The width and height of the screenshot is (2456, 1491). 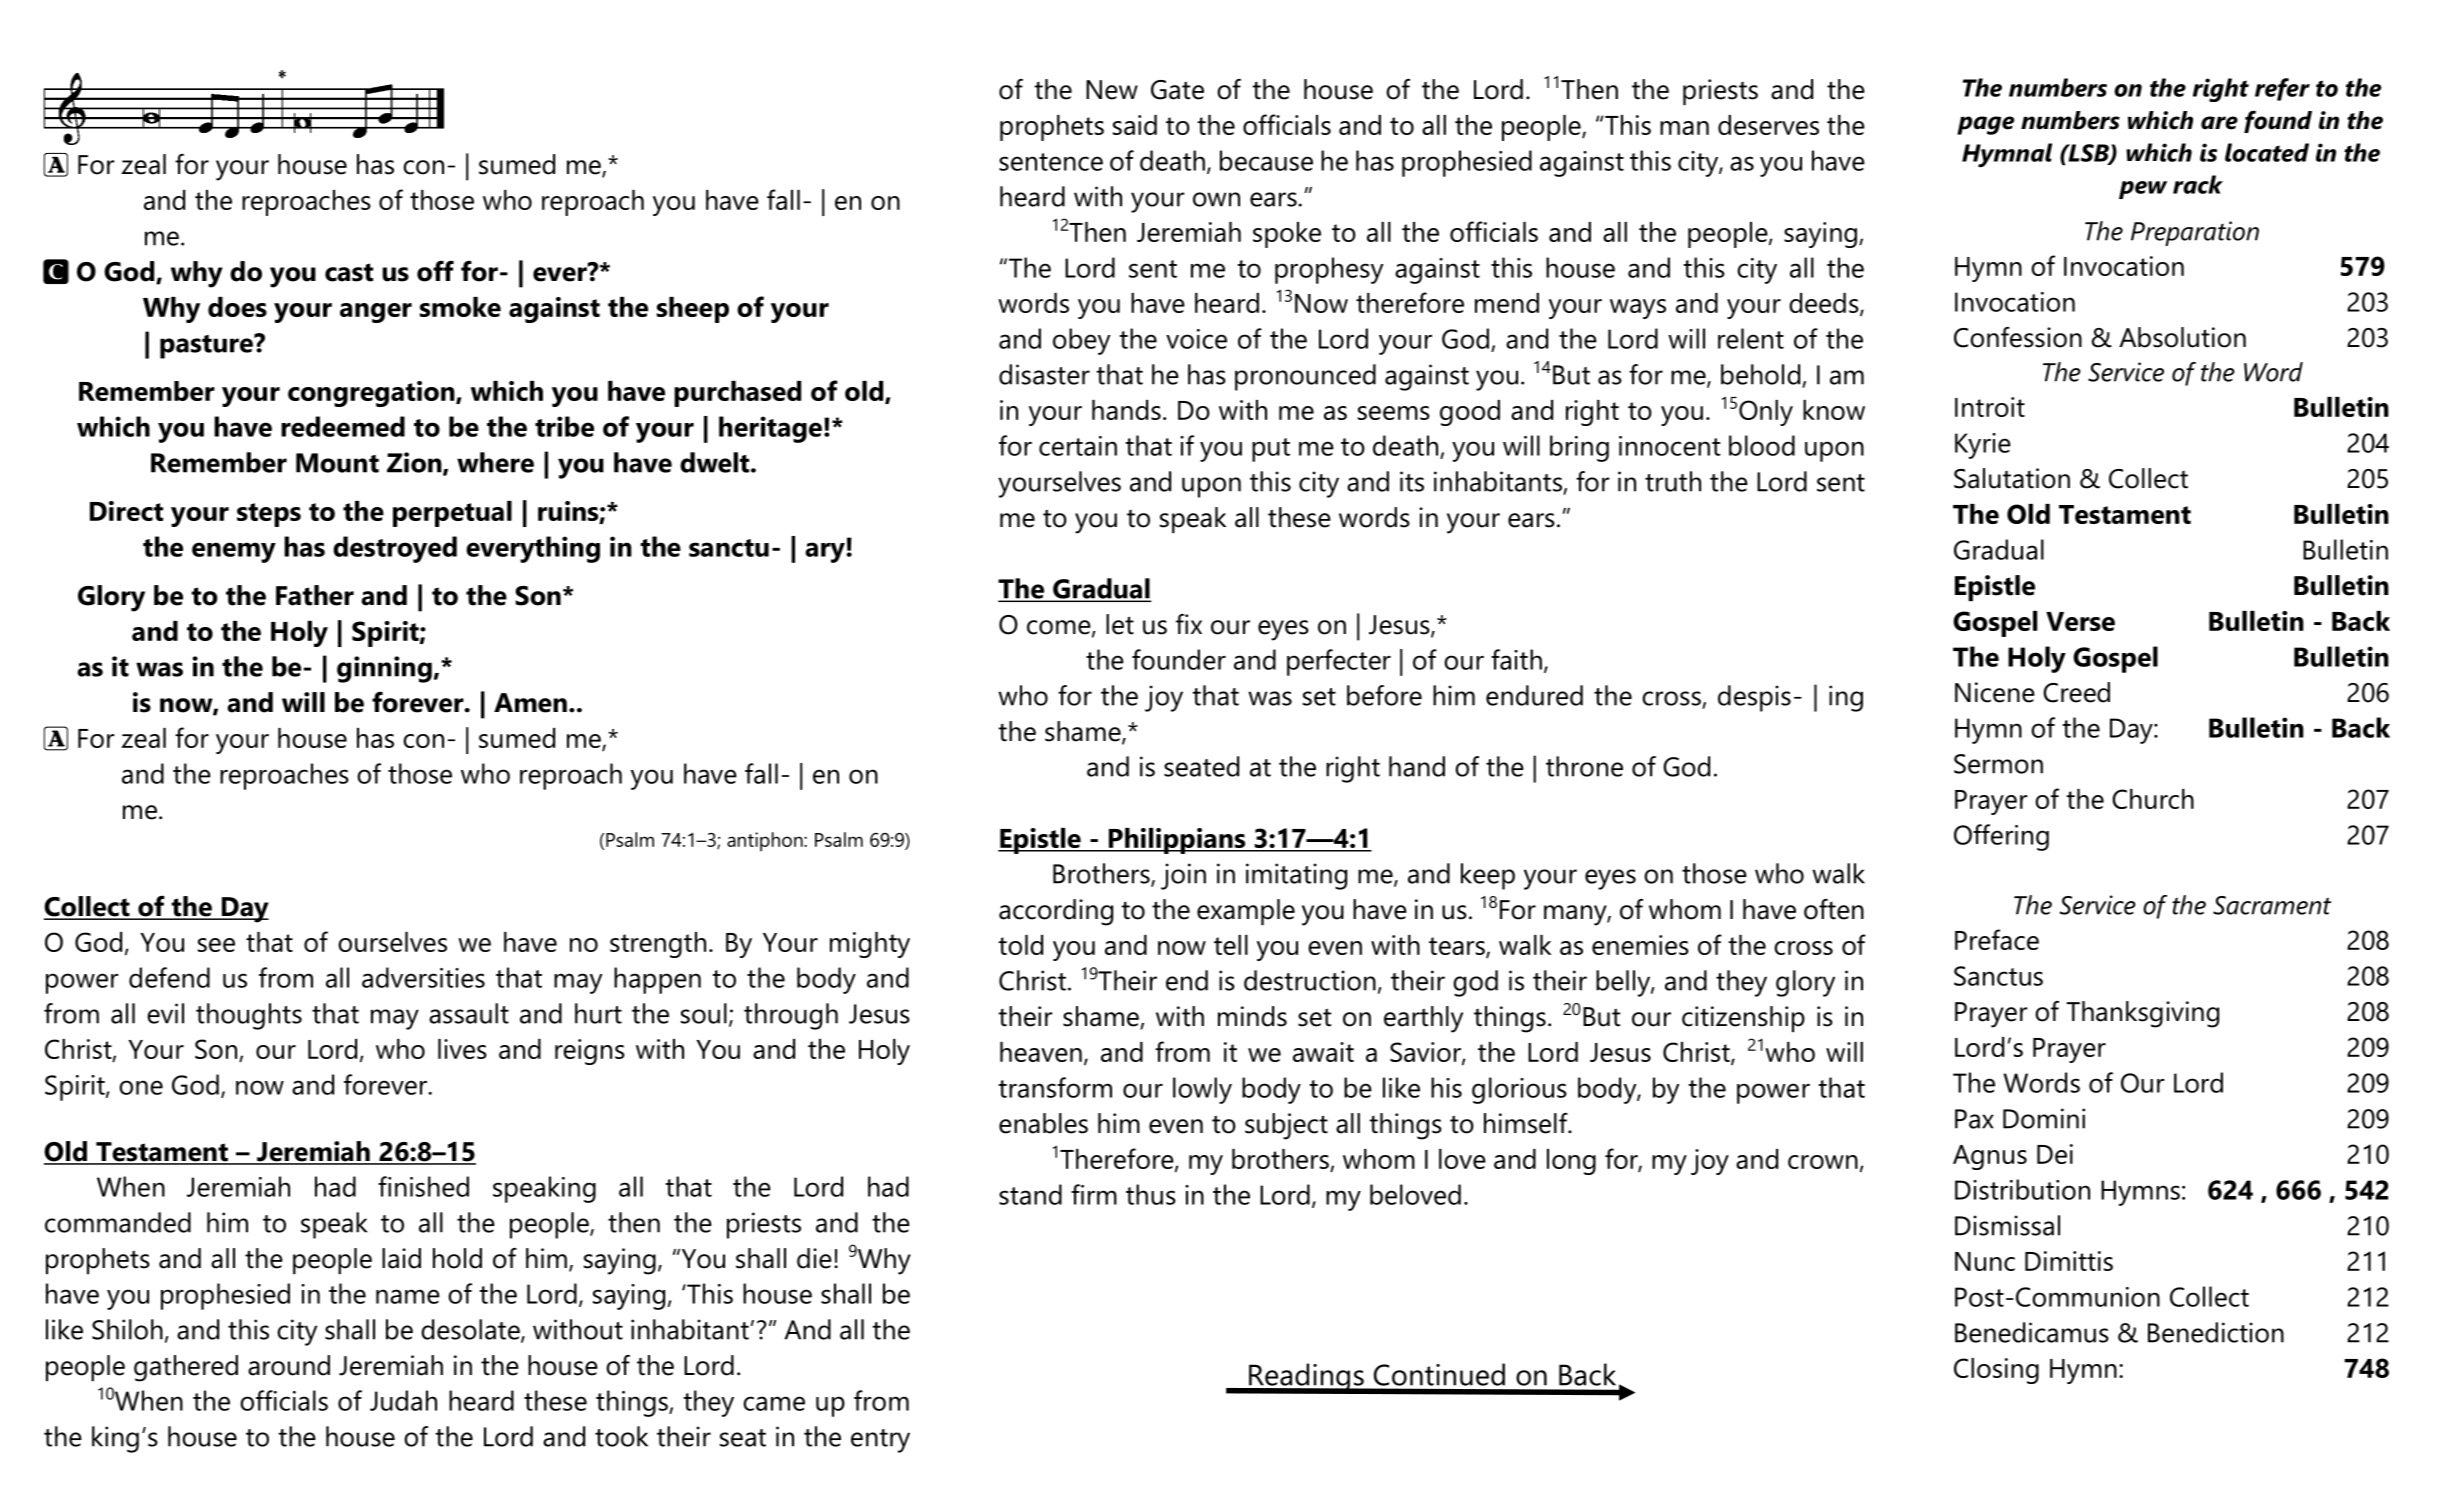 What do you see at coordinates (2055, 1154) in the screenshot?
I see `Dei` at bounding box center [2055, 1154].
